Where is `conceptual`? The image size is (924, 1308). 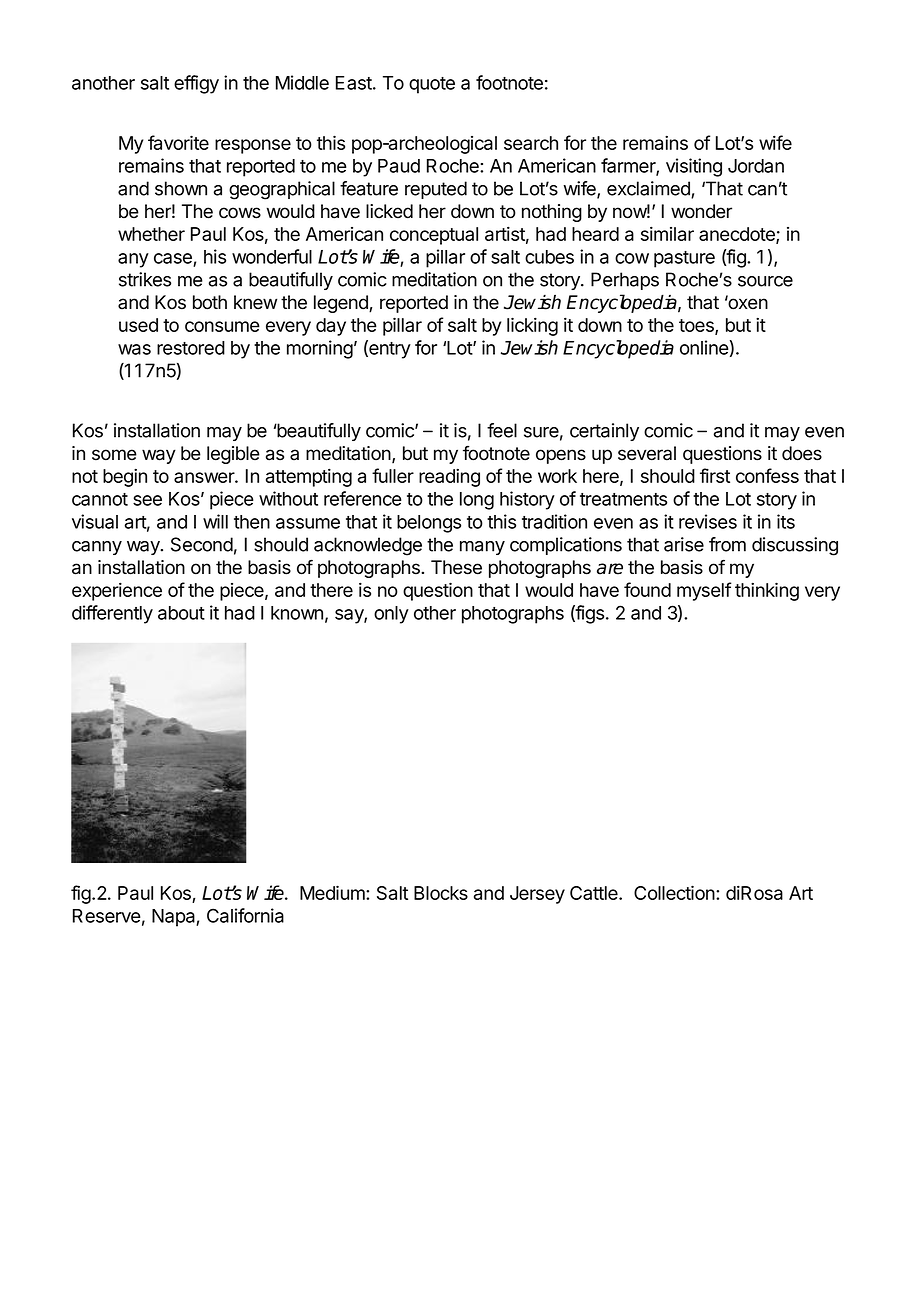 conceptual is located at coordinates (434, 236).
